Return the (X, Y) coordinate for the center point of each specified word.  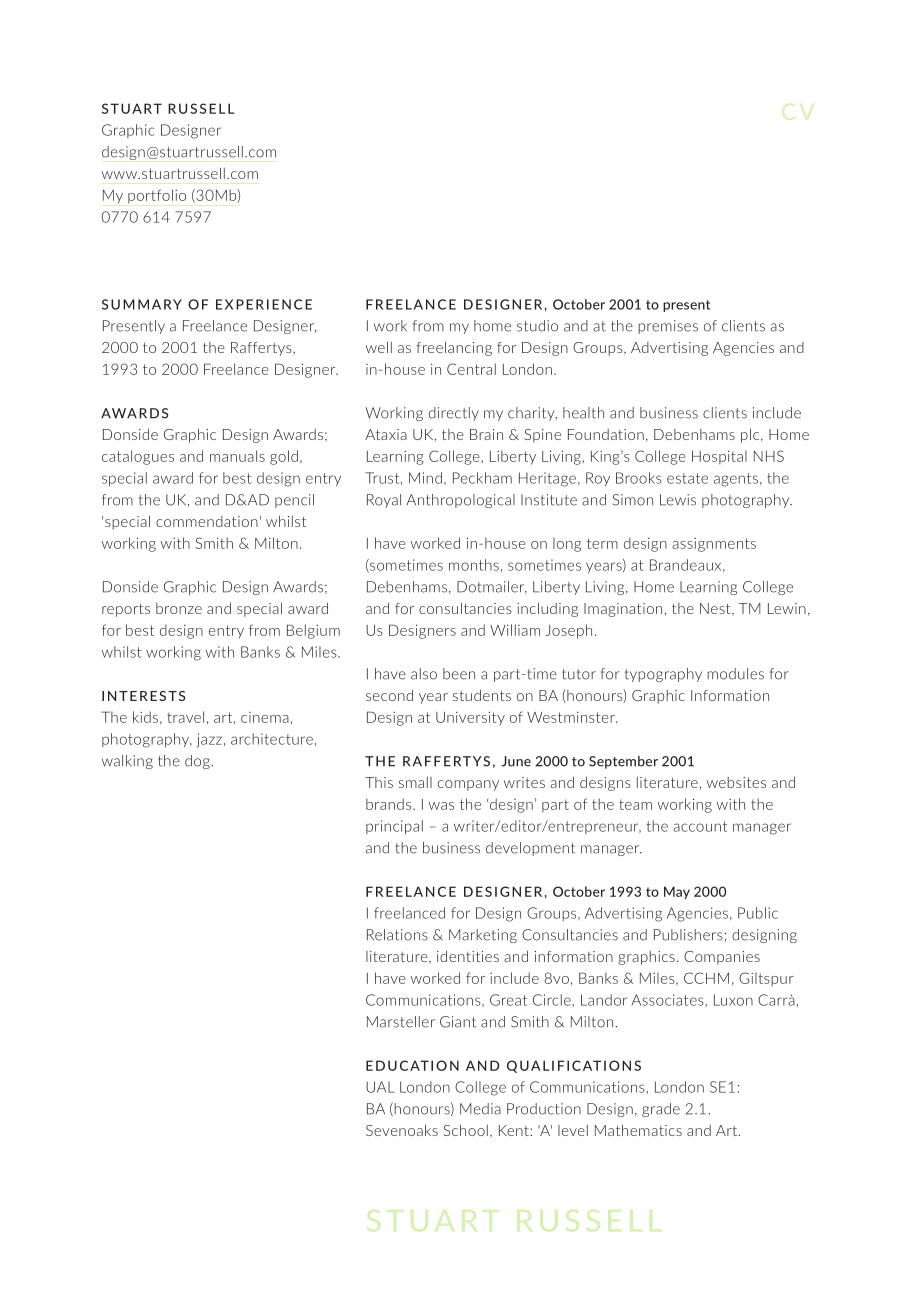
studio (537, 326)
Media (480, 1109)
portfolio (157, 196)
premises (668, 327)
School (465, 1130)
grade (661, 1110)
